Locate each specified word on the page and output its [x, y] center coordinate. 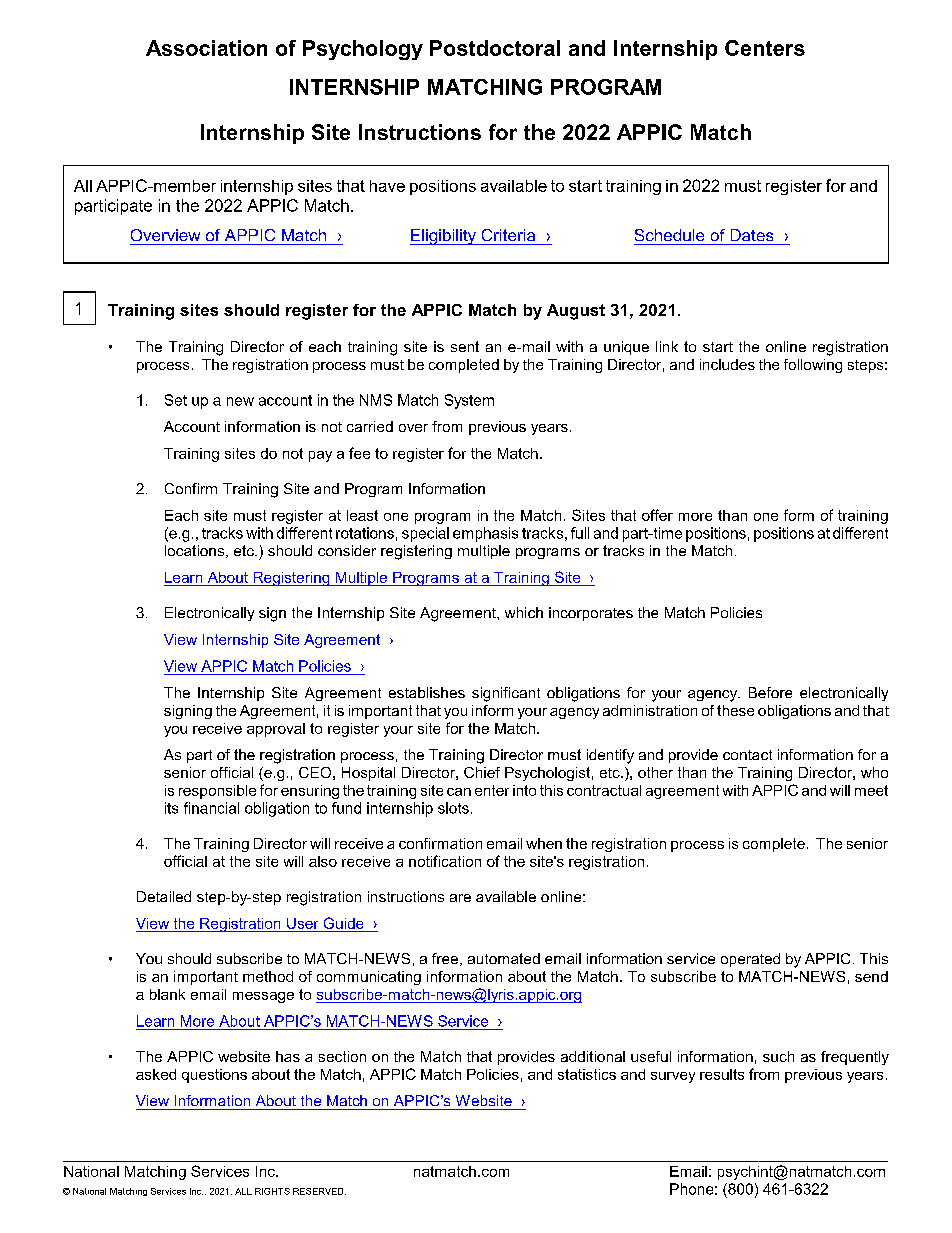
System [469, 401]
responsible [217, 792]
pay [320, 456]
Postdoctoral [495, 48]
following [813, 366]
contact [747, 755]
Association [206, 48]
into [524, 790]
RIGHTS [272, 1191]
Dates [752, 235]
